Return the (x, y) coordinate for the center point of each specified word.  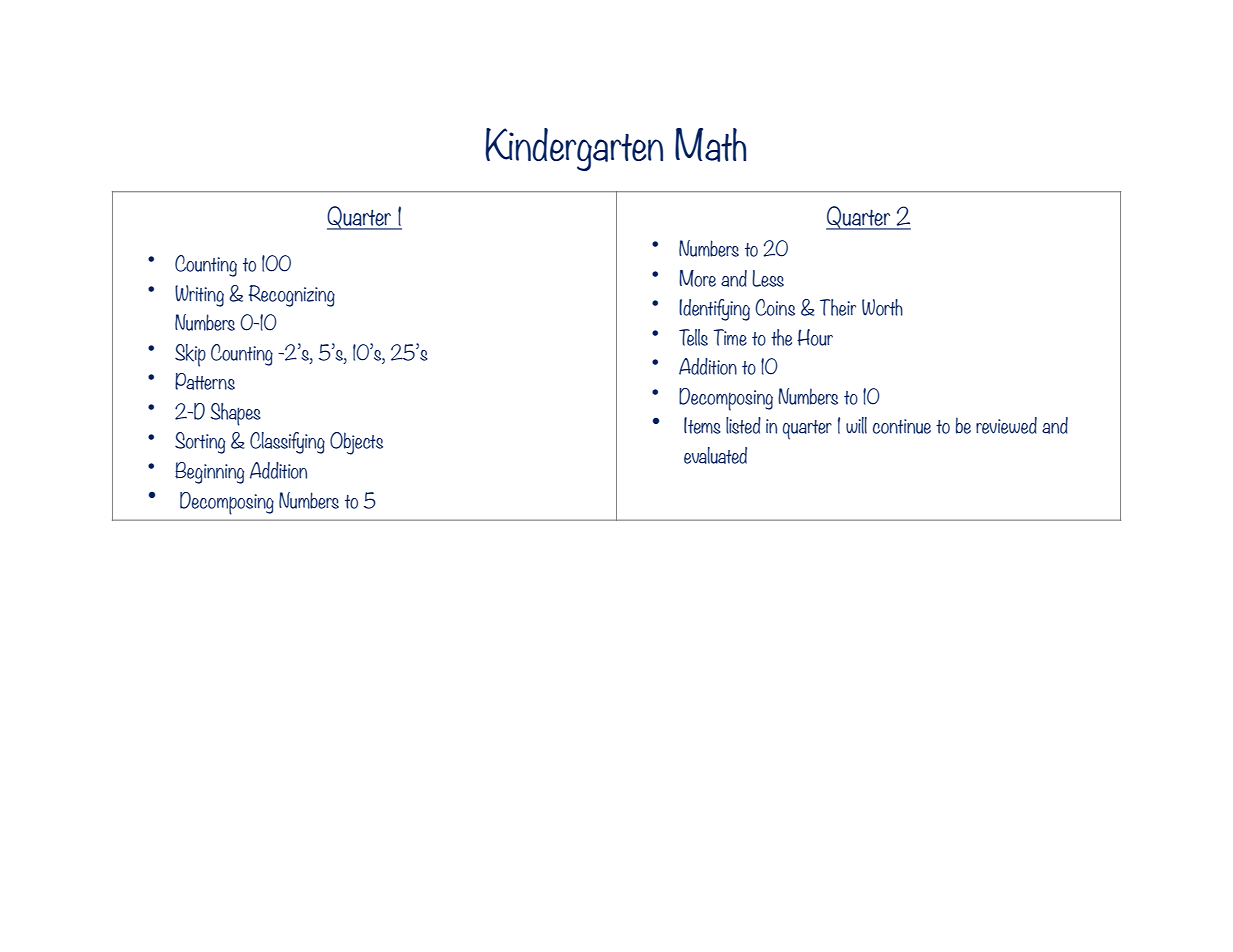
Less (768, 278)
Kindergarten (574, 149)
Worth (882, 307)
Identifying (714, 310)
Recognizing (292, 296)
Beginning (209, 473)
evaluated (715, 455)
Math (710, 145)
